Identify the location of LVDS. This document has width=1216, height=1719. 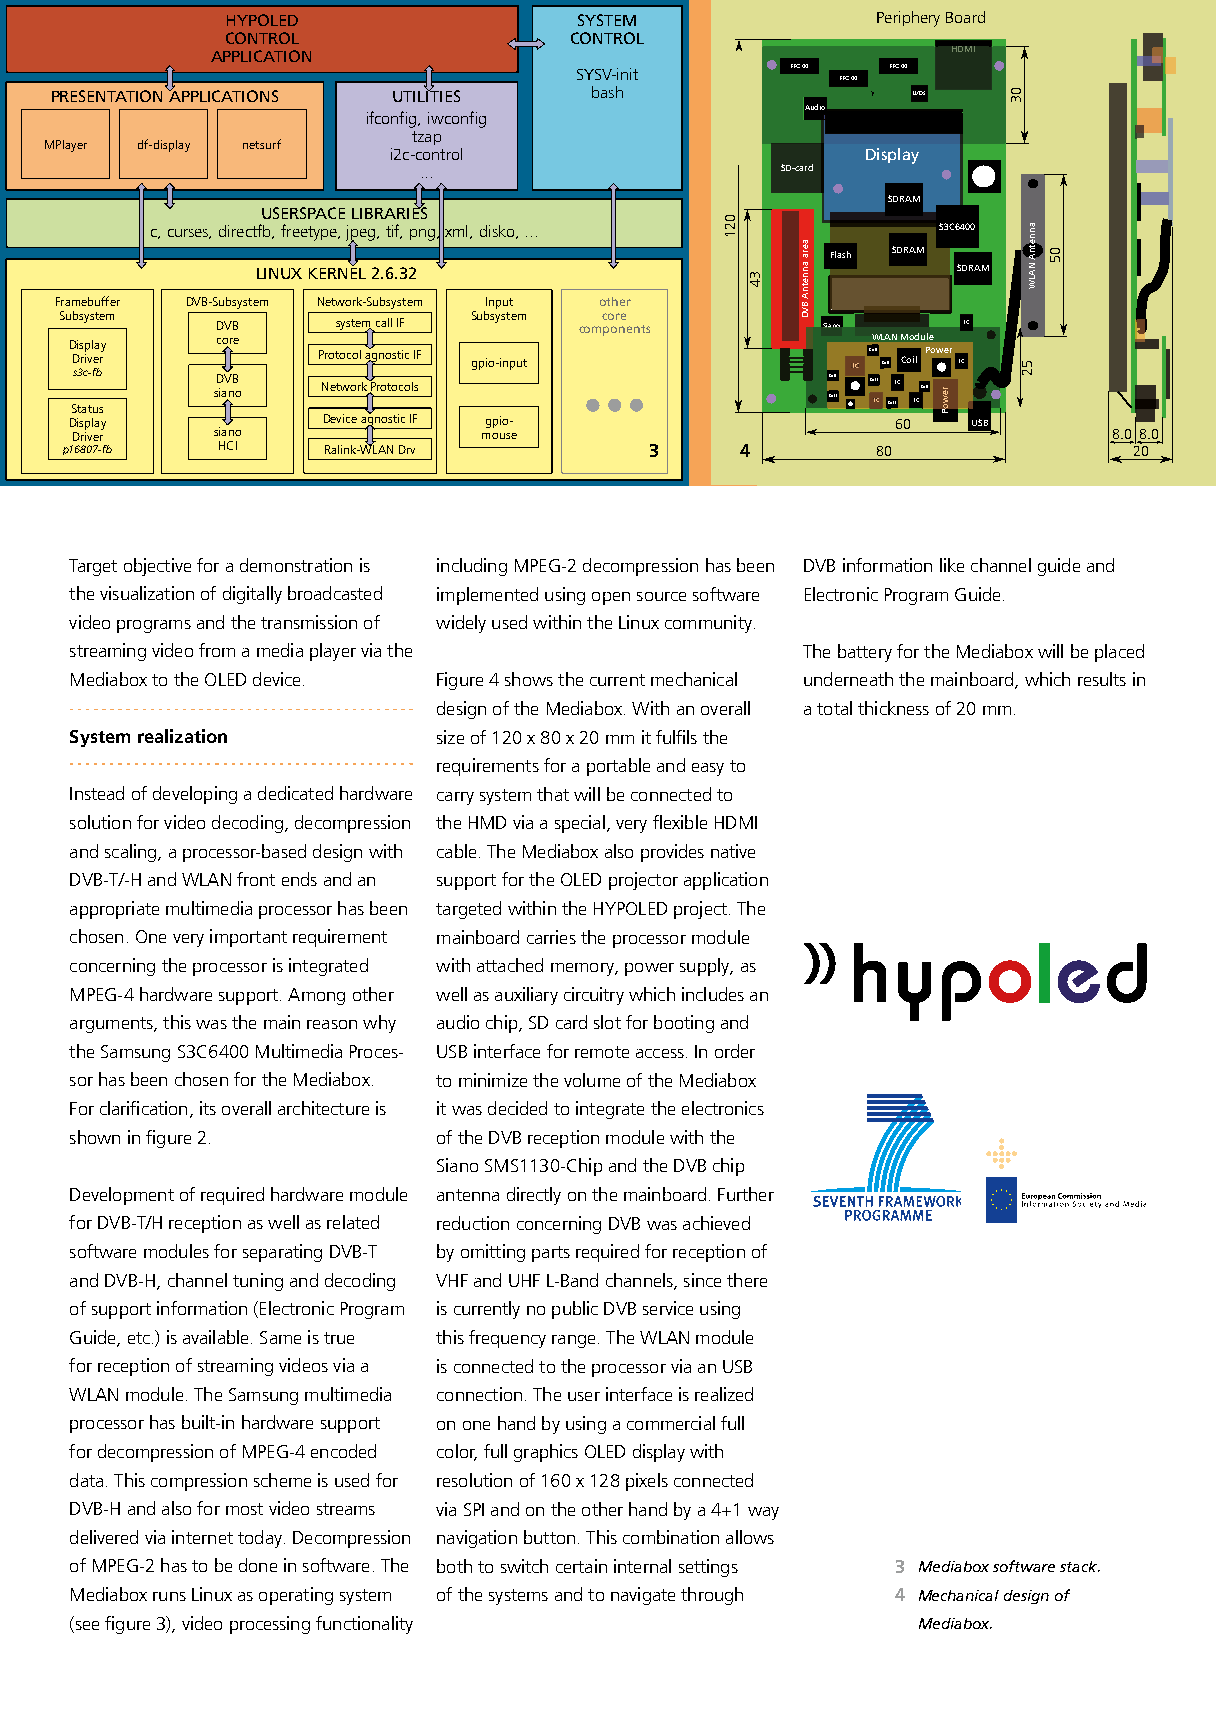
(919, 93).
